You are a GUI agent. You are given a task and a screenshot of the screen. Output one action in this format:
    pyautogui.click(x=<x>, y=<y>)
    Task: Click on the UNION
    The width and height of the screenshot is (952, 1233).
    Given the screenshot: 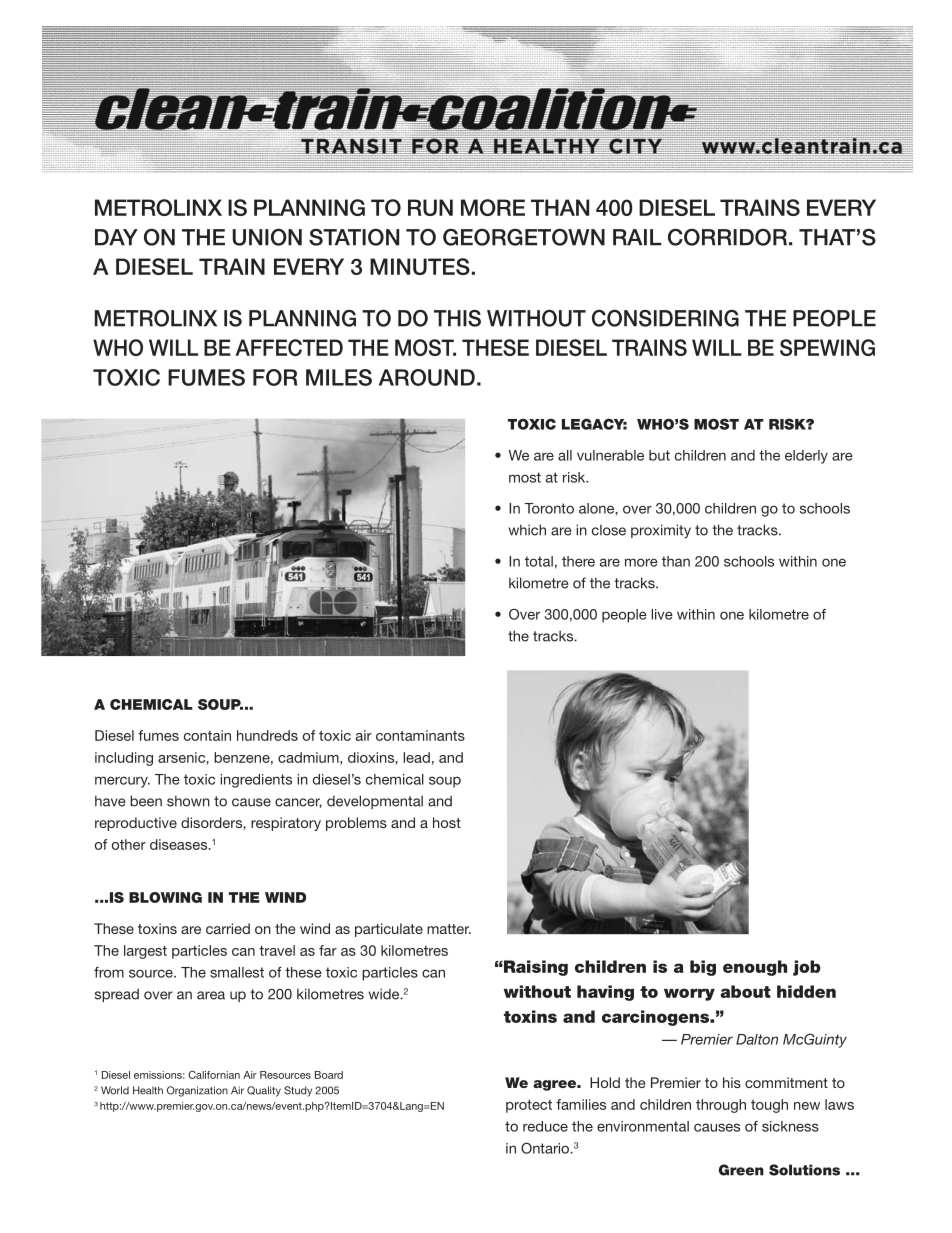 What is the action you would take?
    pyautogui.click(x=267, y=237)
